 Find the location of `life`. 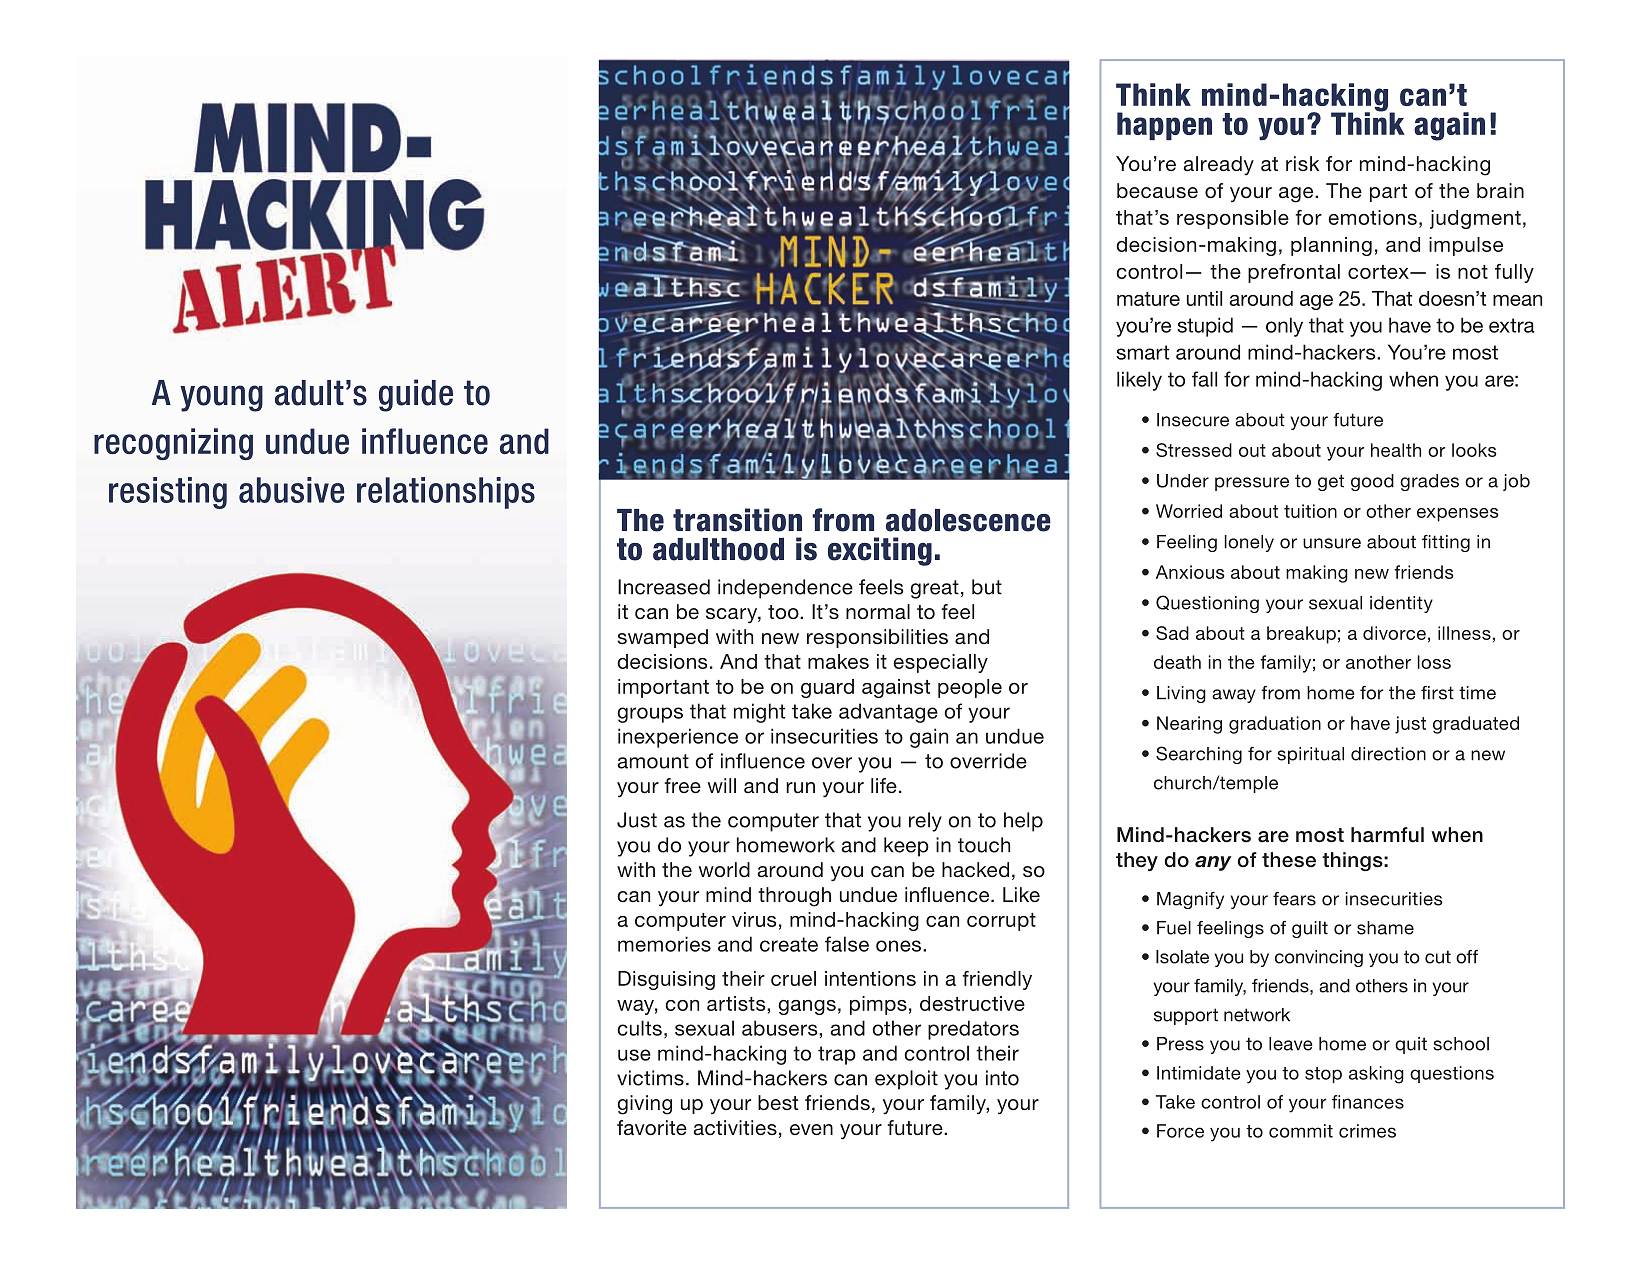

life is located at coordinates (884, 785).
